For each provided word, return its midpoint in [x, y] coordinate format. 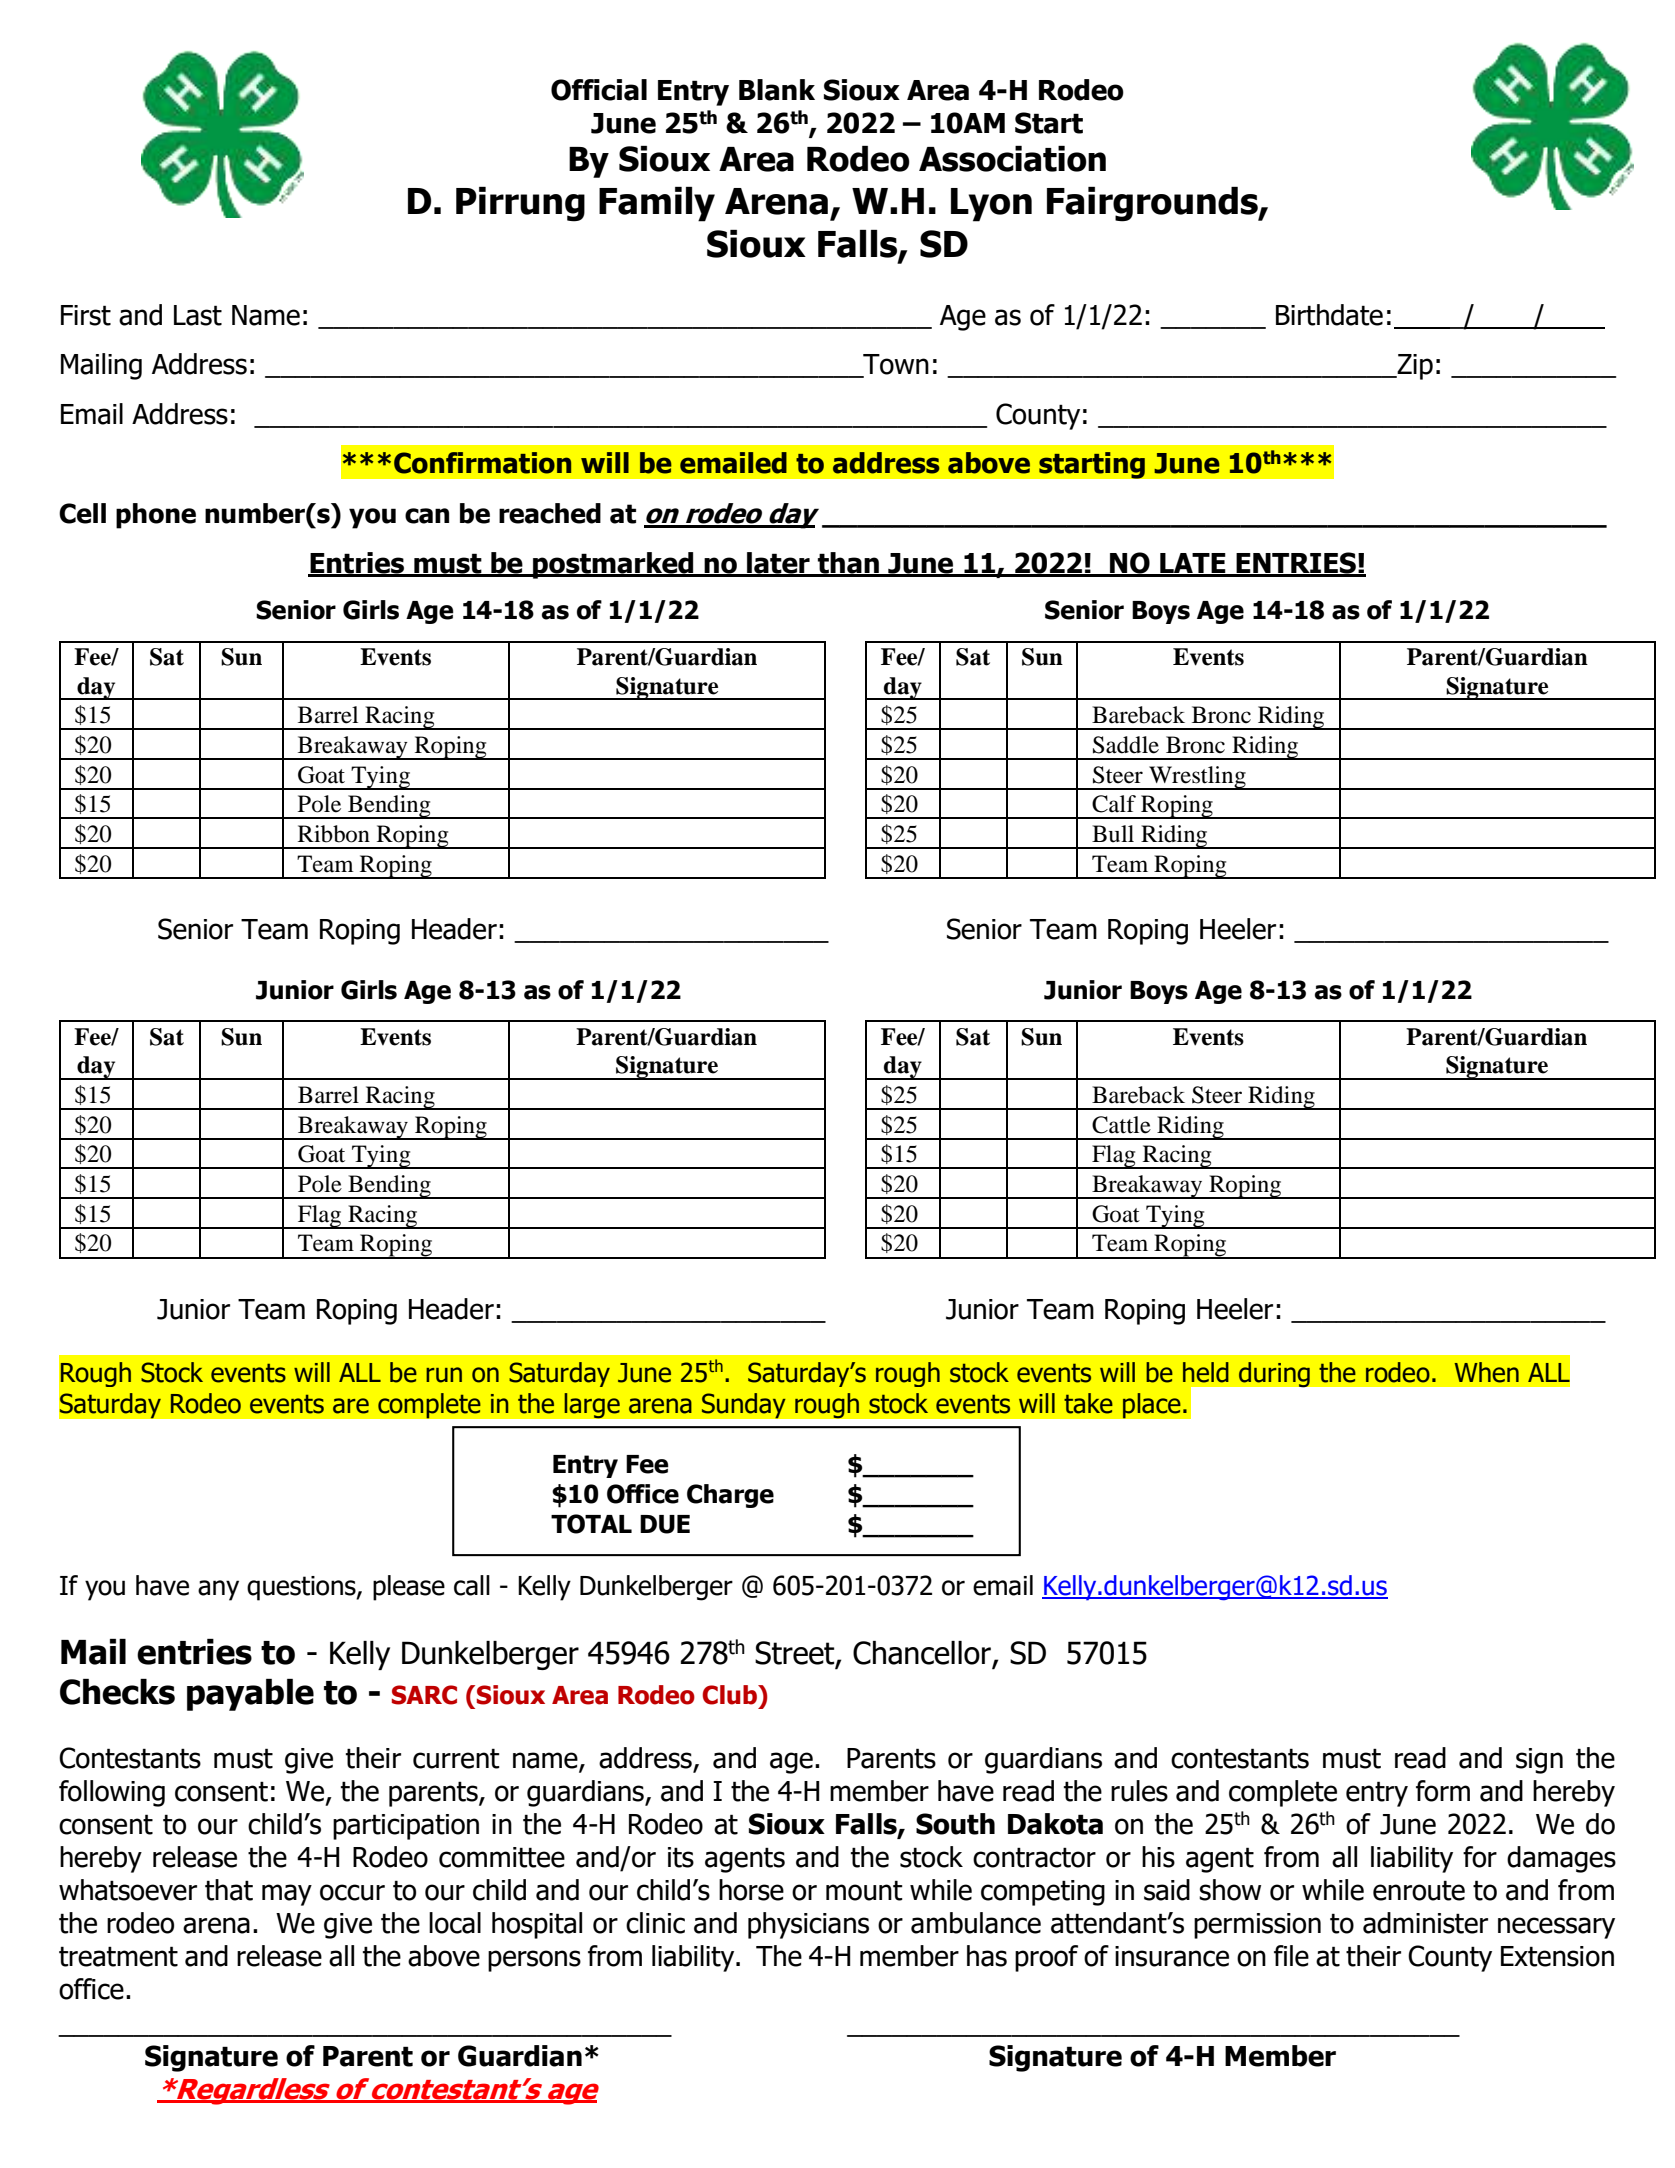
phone [156, 516]
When [1486, 1372]
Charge [730, 1496]
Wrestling [1197, 778]
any [218, 1590]
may [287, 1895]
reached [550, 513]
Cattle [1121, 1125]
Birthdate [1329, 315]
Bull [1113, 834]
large [592, 1406]
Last [198, 315]
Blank [777, 90]
